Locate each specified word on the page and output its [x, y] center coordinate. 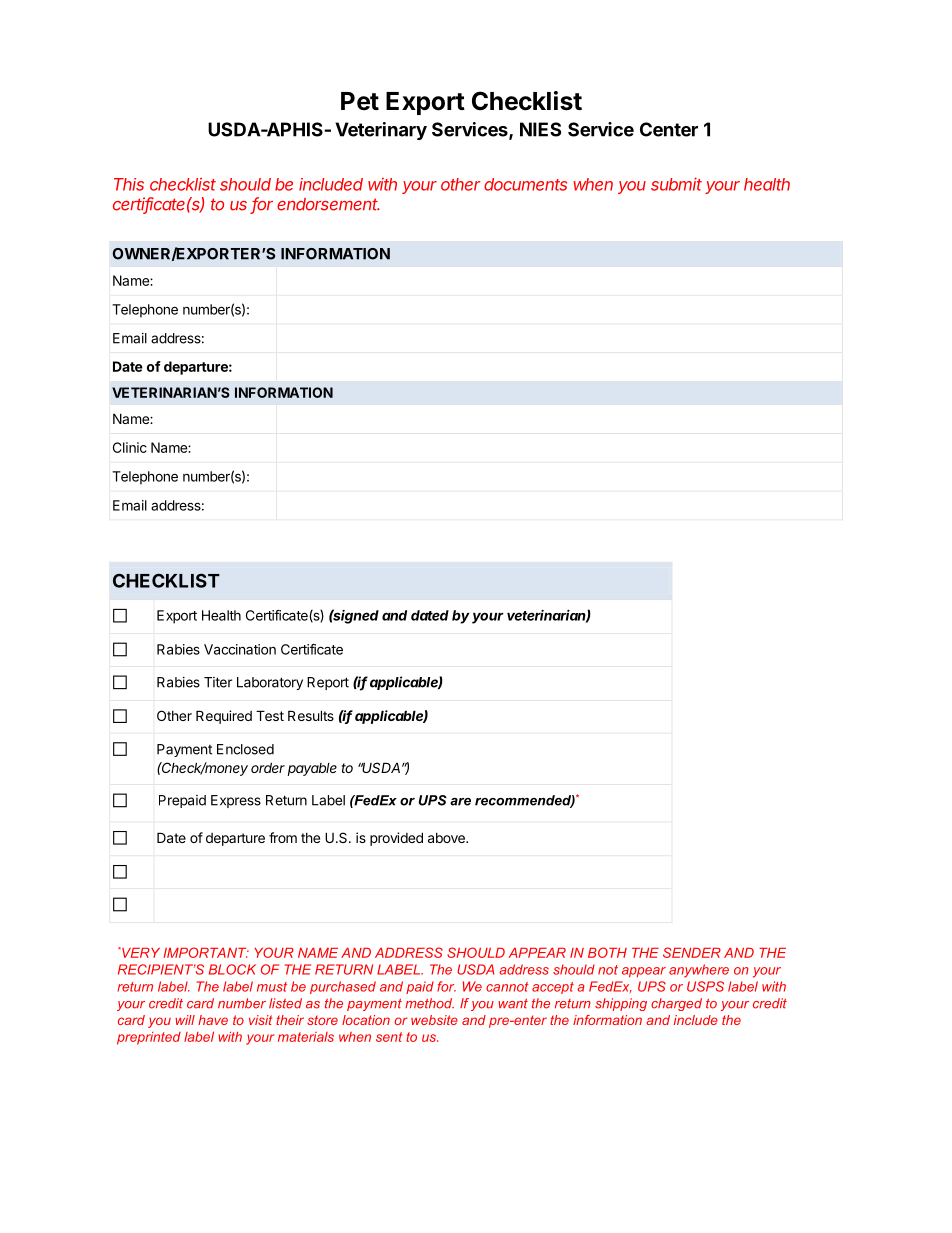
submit [676, 184]
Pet [360, 101]
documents [525, 184]
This [129, 184]
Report [328, 683]
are [460, 802]
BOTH [607, 952]
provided [396, 839]
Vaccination [240, 649]
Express [236, 801]
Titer [218, 682]
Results [311, 715]
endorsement [328, 204]
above [447, 838]
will [185, 1020]
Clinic [130, 447]
